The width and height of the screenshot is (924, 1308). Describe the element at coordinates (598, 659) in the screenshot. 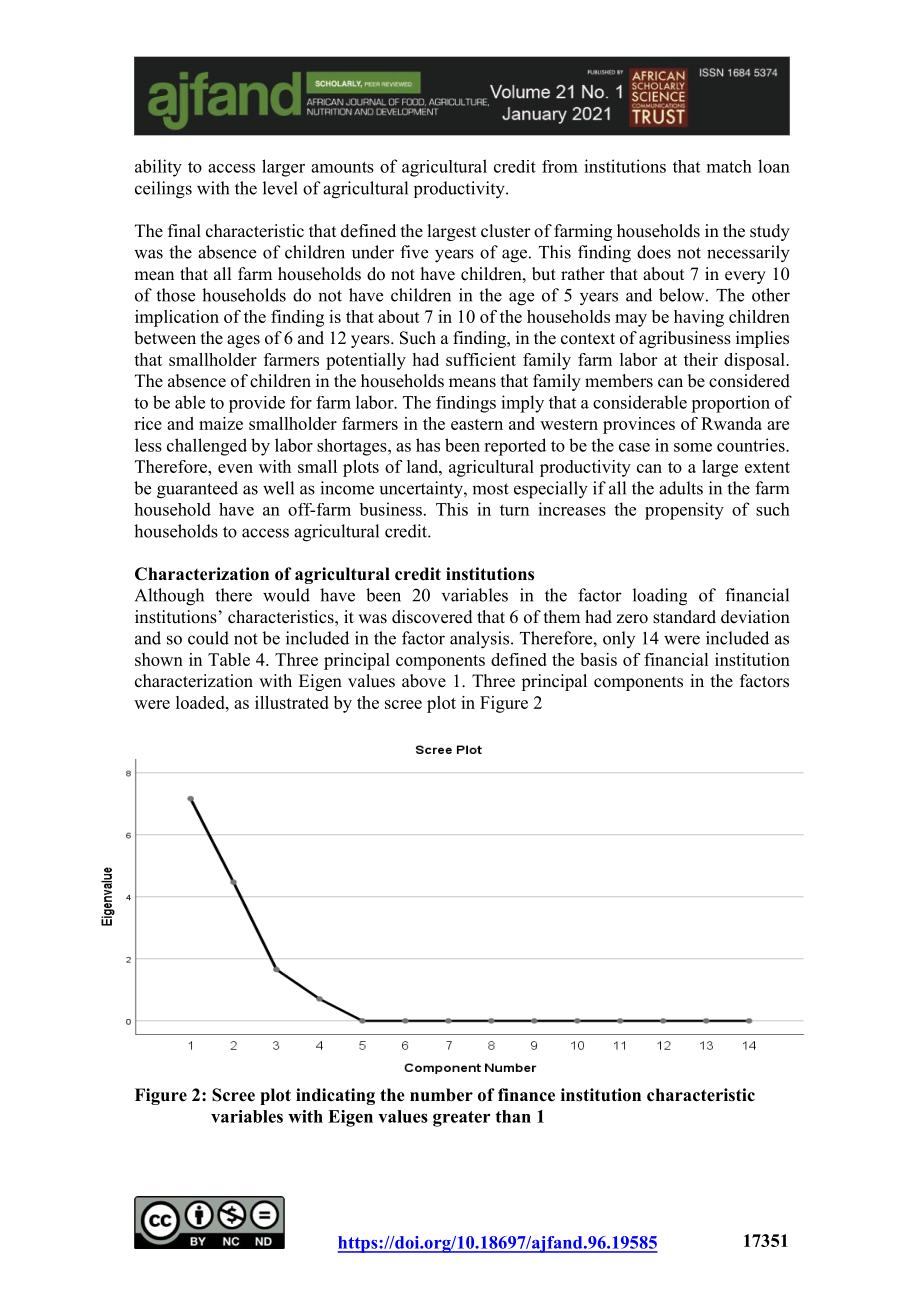

I see `basis` at that location.
